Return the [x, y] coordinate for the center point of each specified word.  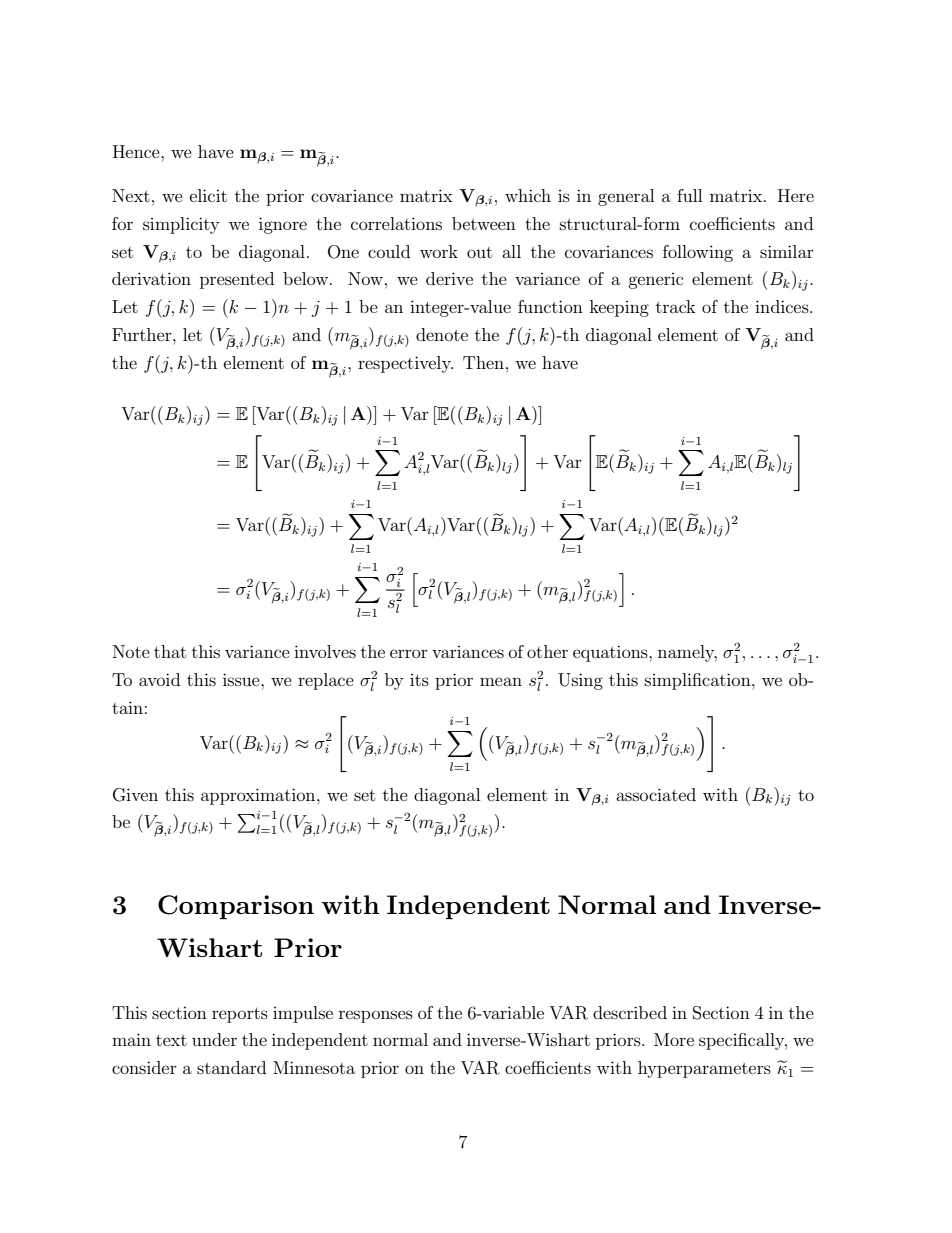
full [689, 195]
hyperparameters [704, 1069]
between [484, 223]
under [214, 1039]
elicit [208, 195]
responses [376, 1016]
